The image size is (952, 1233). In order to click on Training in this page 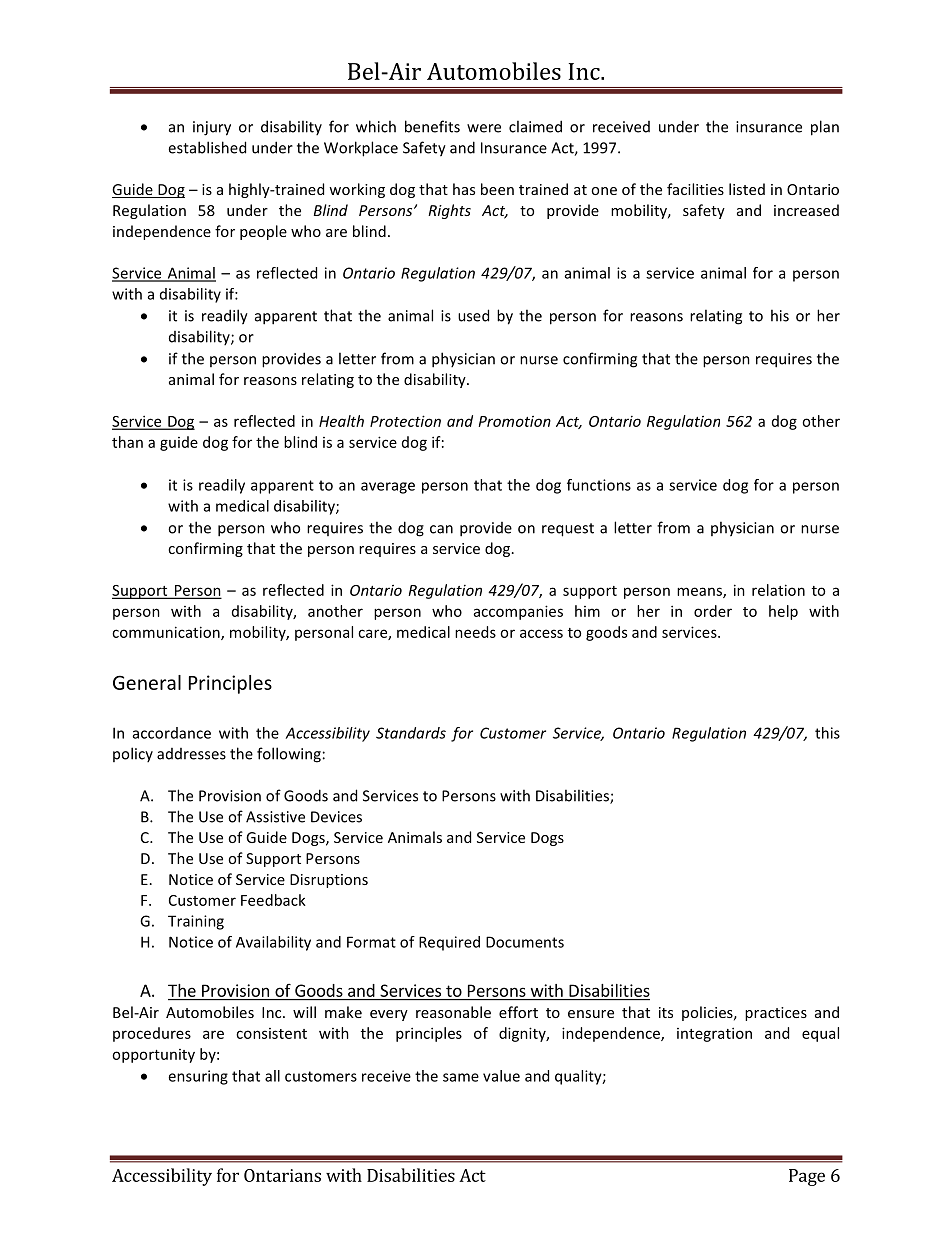, I will do `click(196, 922)`.
